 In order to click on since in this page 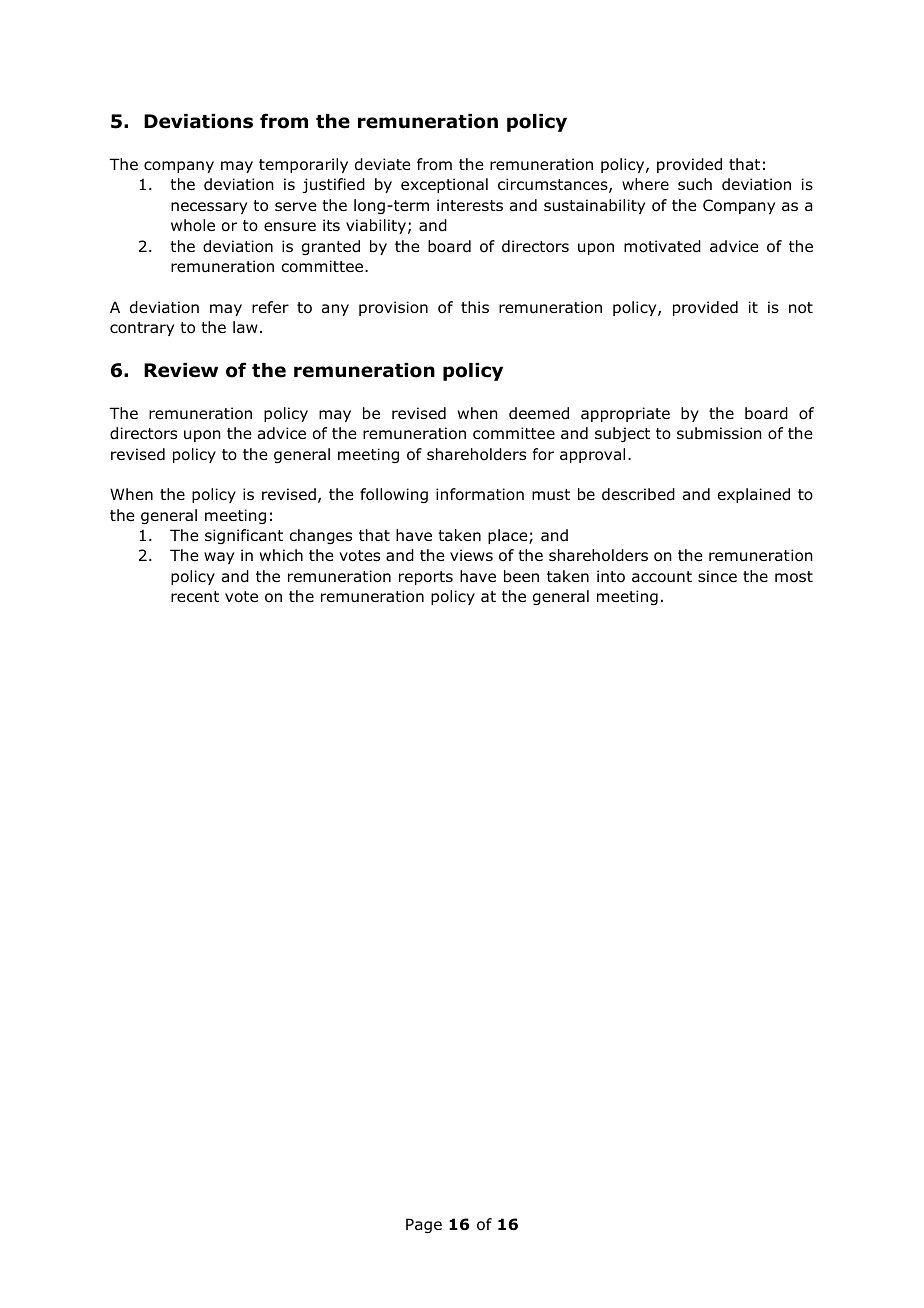, I will do `click(717, 576)`.
